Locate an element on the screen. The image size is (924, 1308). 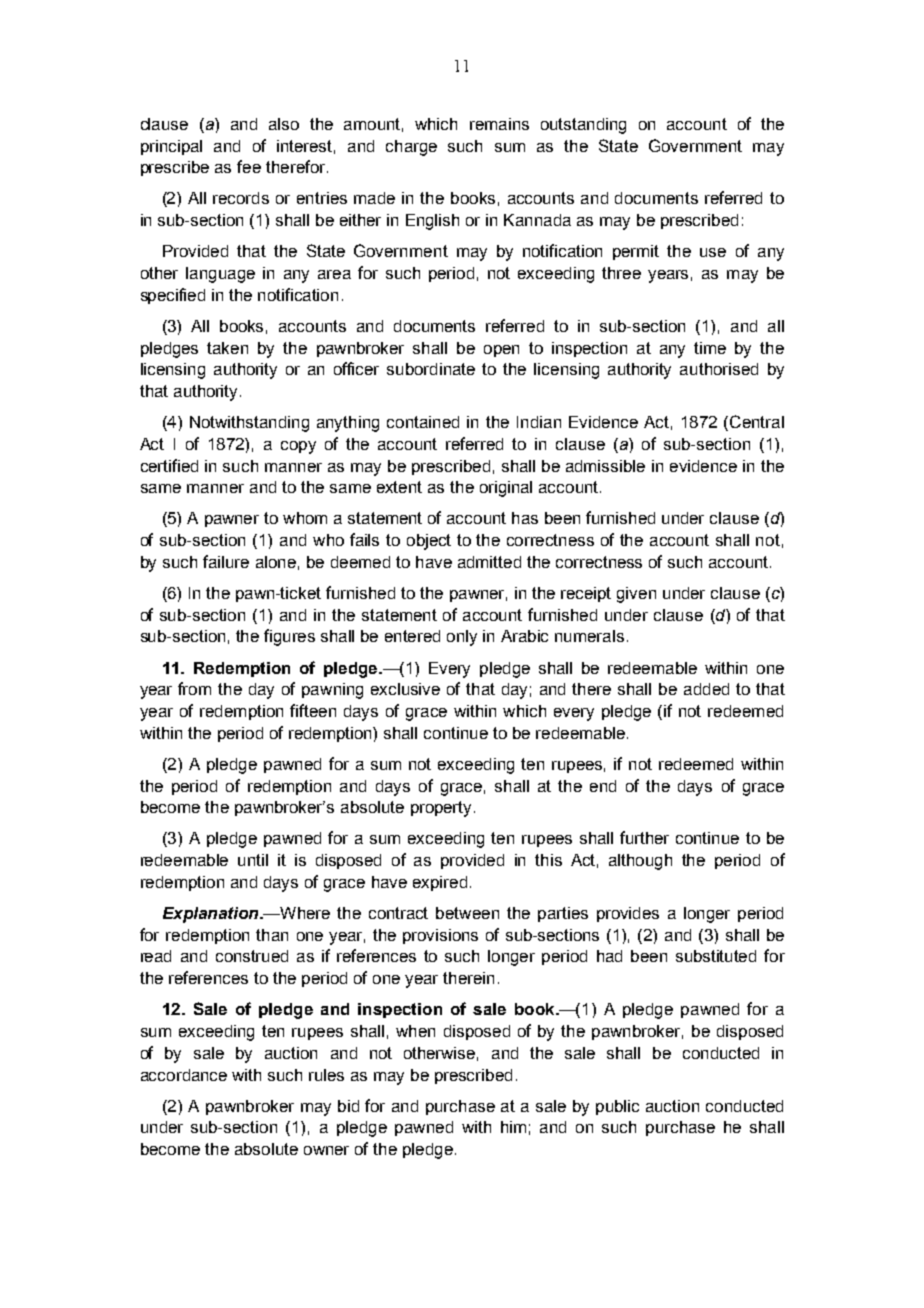
expired is located at coordinates (440, 883).
